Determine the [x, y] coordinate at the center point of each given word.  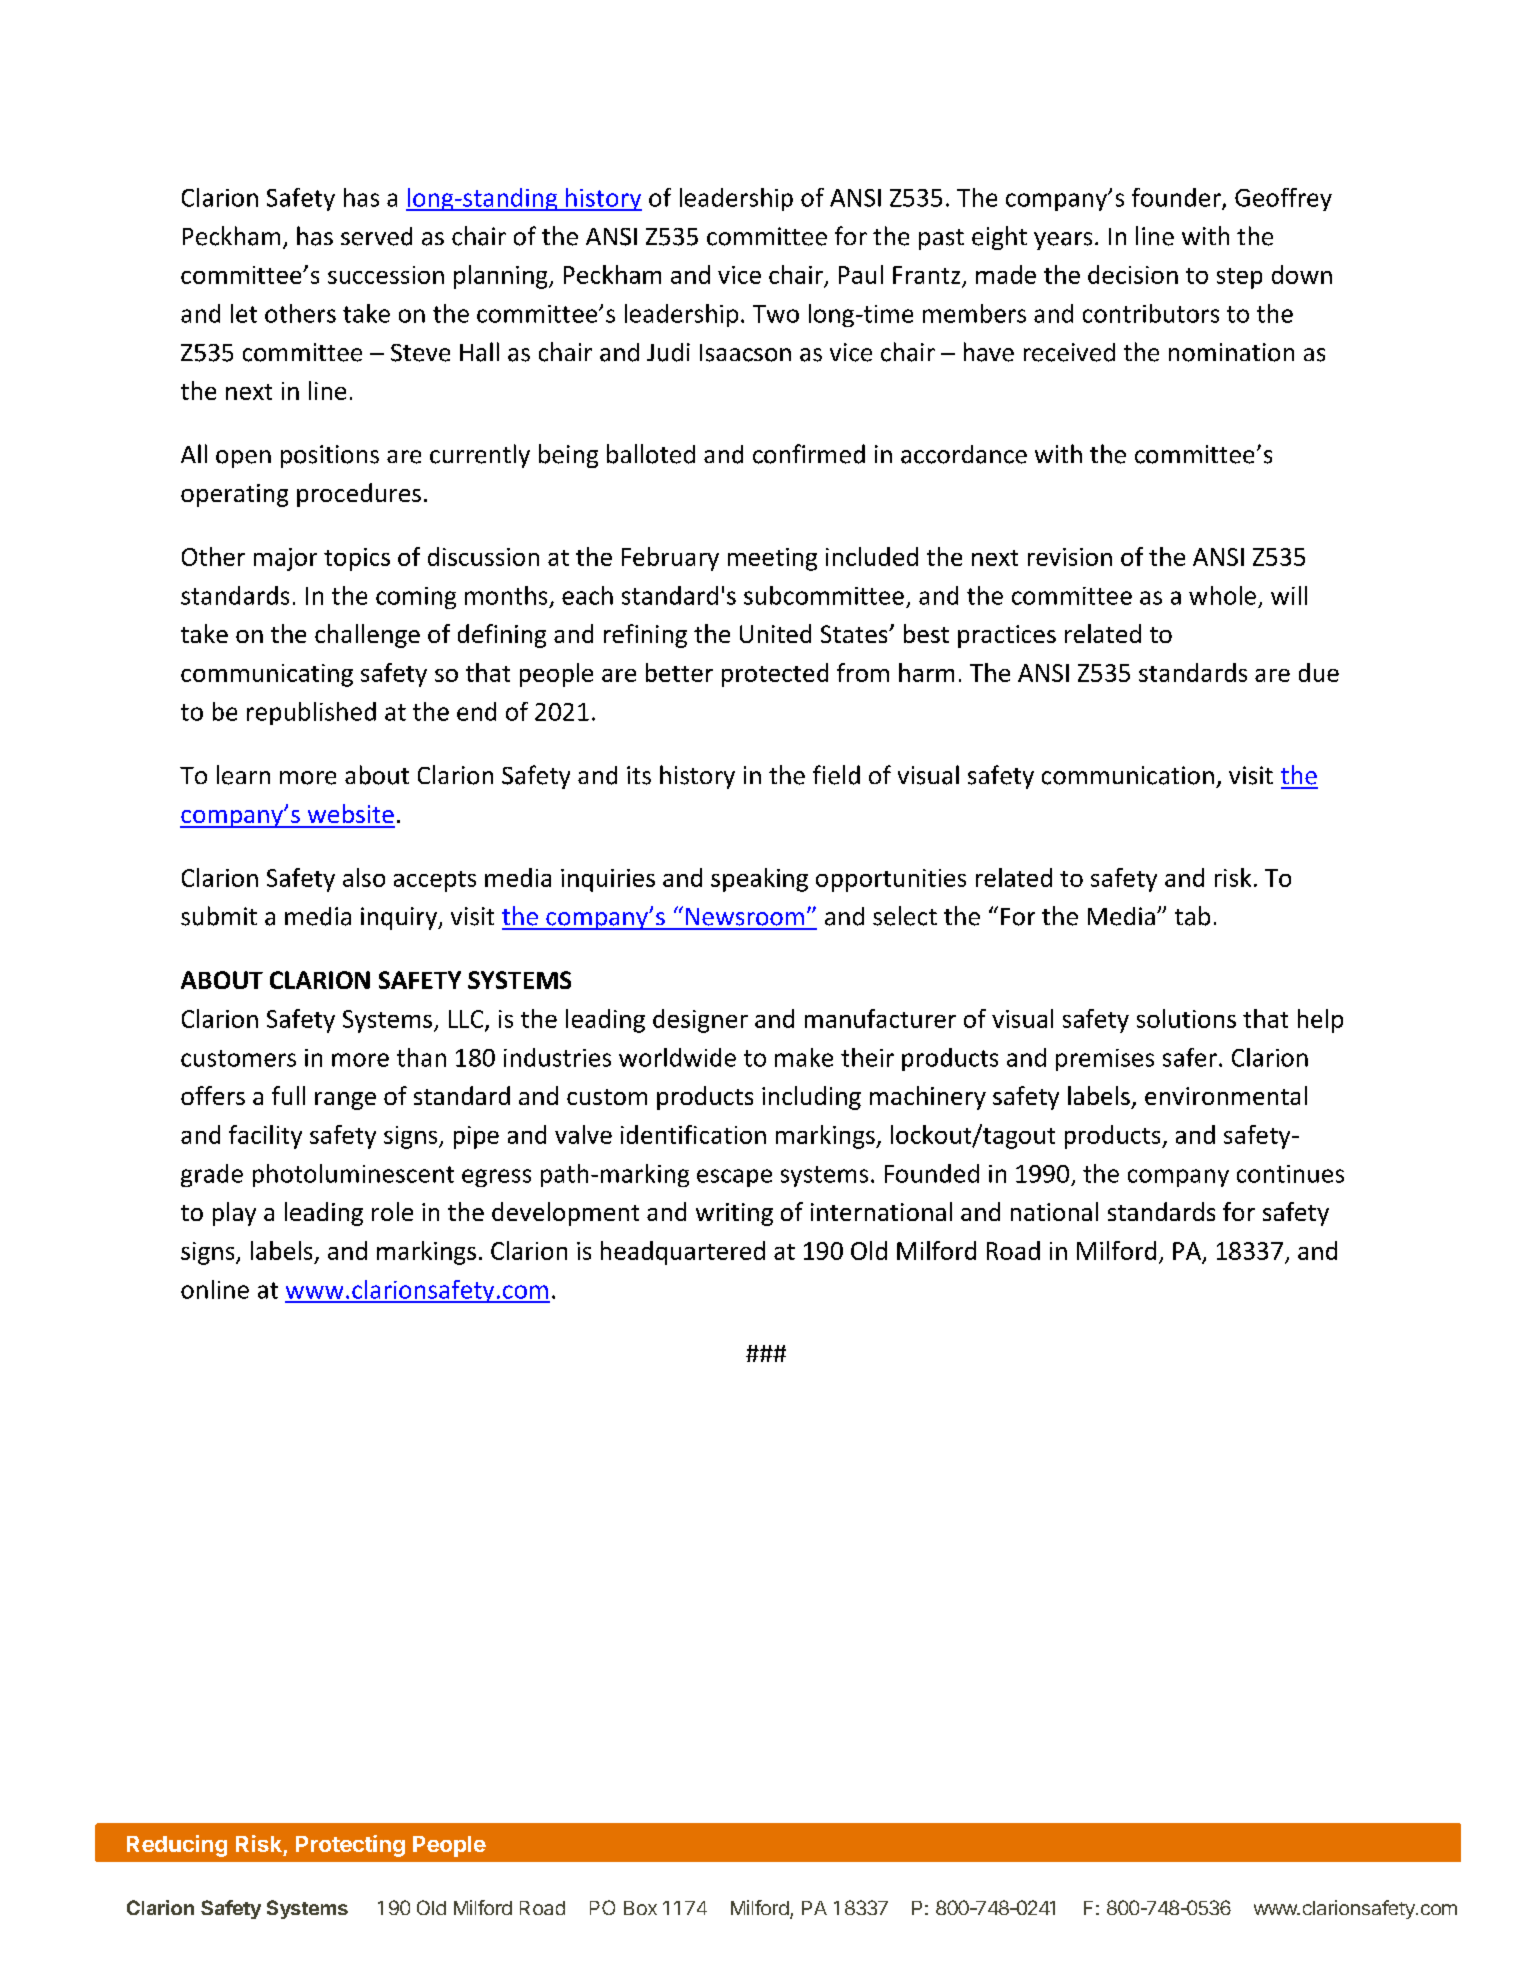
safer [1190, 1057]
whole [1222, 595]
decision [1133, 274]
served [376, 236]
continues [1290, 1174]
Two [776, 314]
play [234, 1214]
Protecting [350, 1846]
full [288, 1095]
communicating [267, 675]
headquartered [683, 1253]
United [775, 633]
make [804, 1057]
